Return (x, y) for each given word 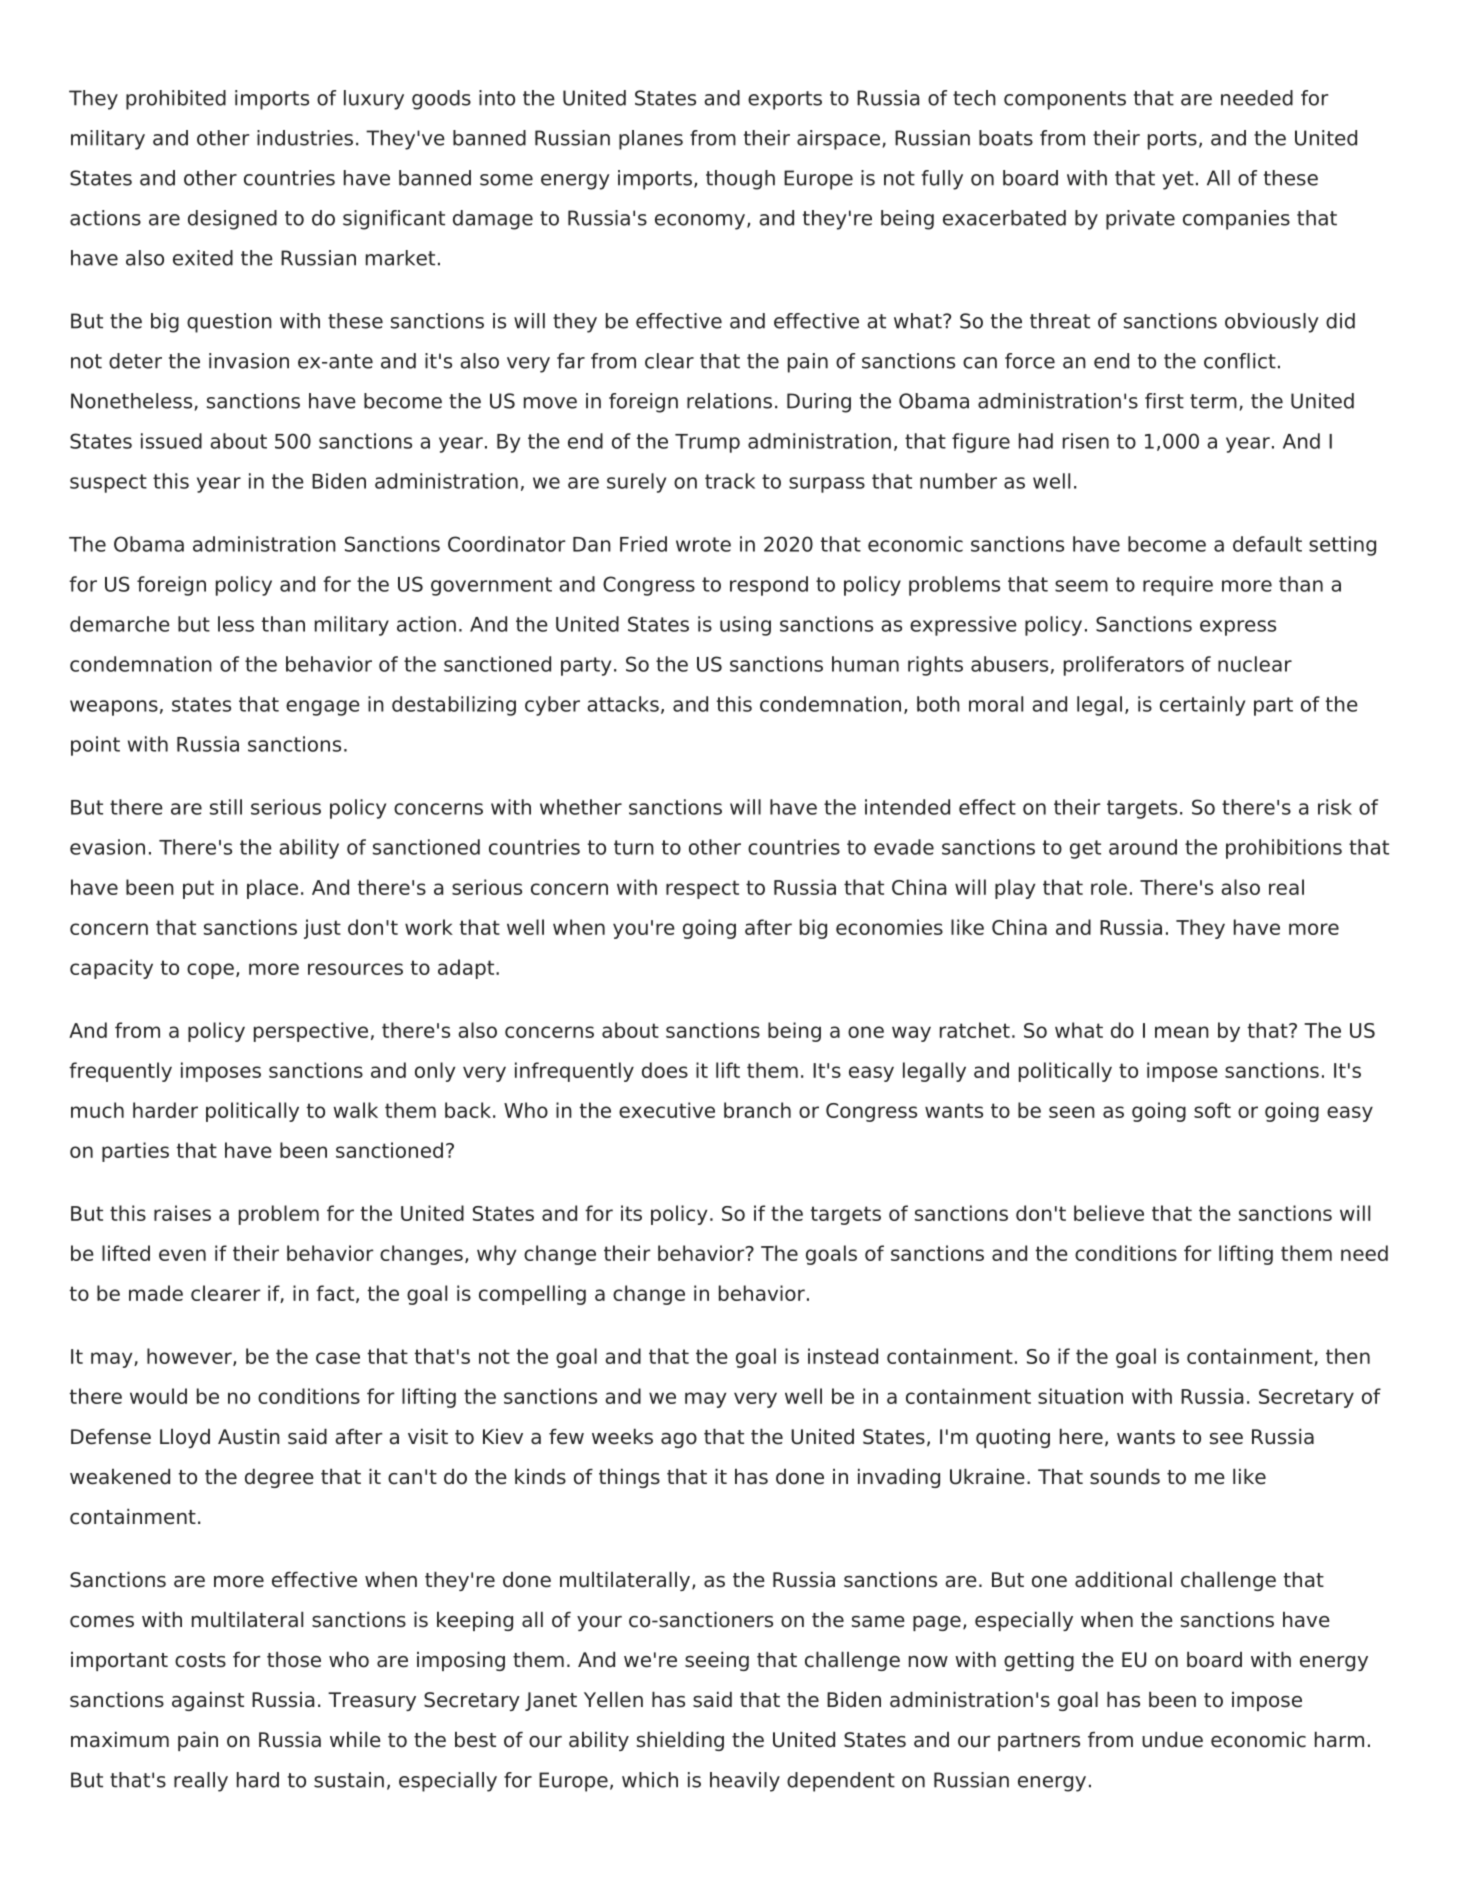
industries (305, 138)
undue (1172, 1739)
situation (1080, 1396)
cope (210, 971)
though (740, 180)
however (190, 1357)
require (1178, 586)
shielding (680, 1741)
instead (843, 1356)
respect (702, 889)
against (208, 1701)
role (1109, 887)
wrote (703, 544)
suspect (108, 483)
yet (1178, 180)
